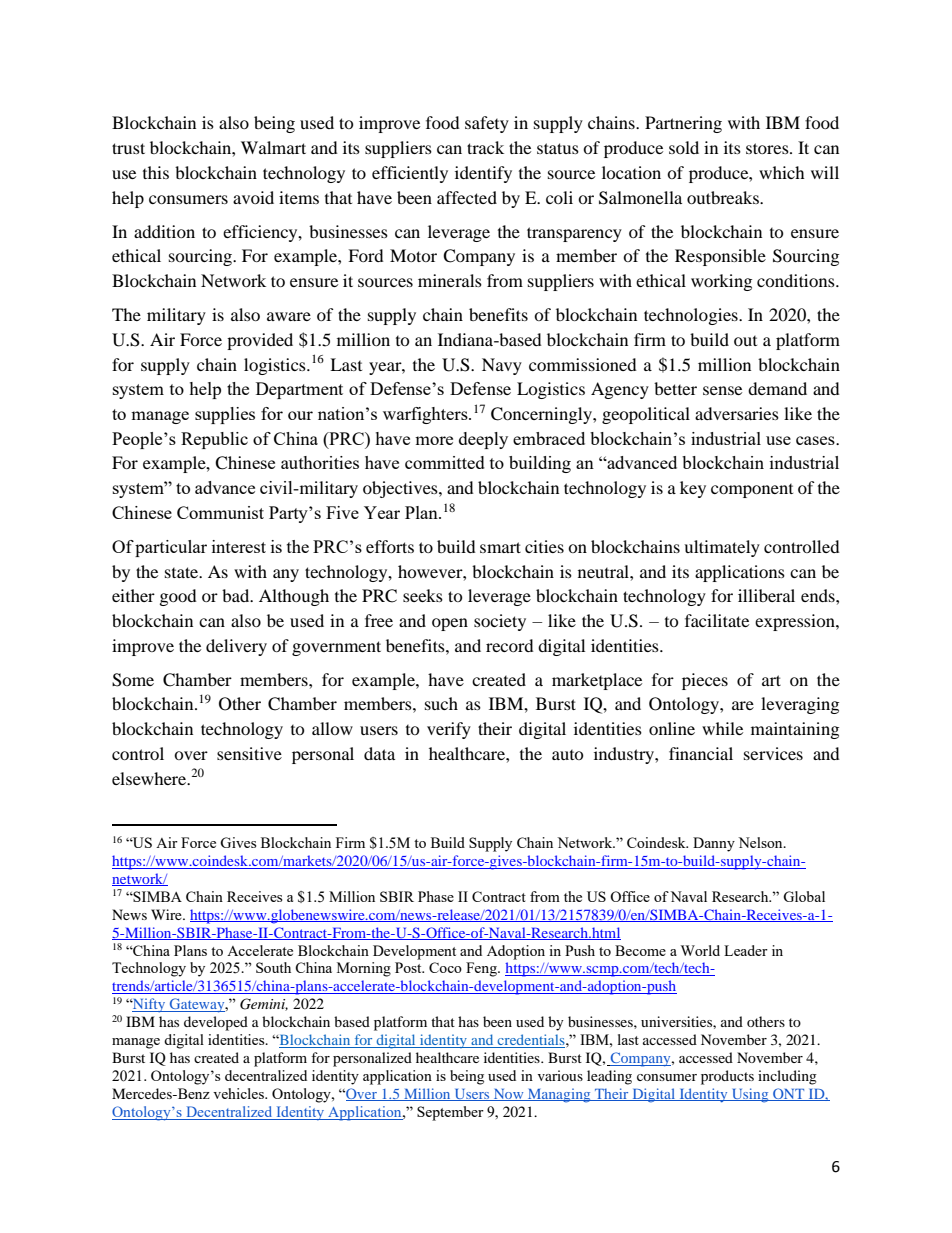 This screenshot has height=1233, width=952. I want to click on Now, so click(508, 1095).
